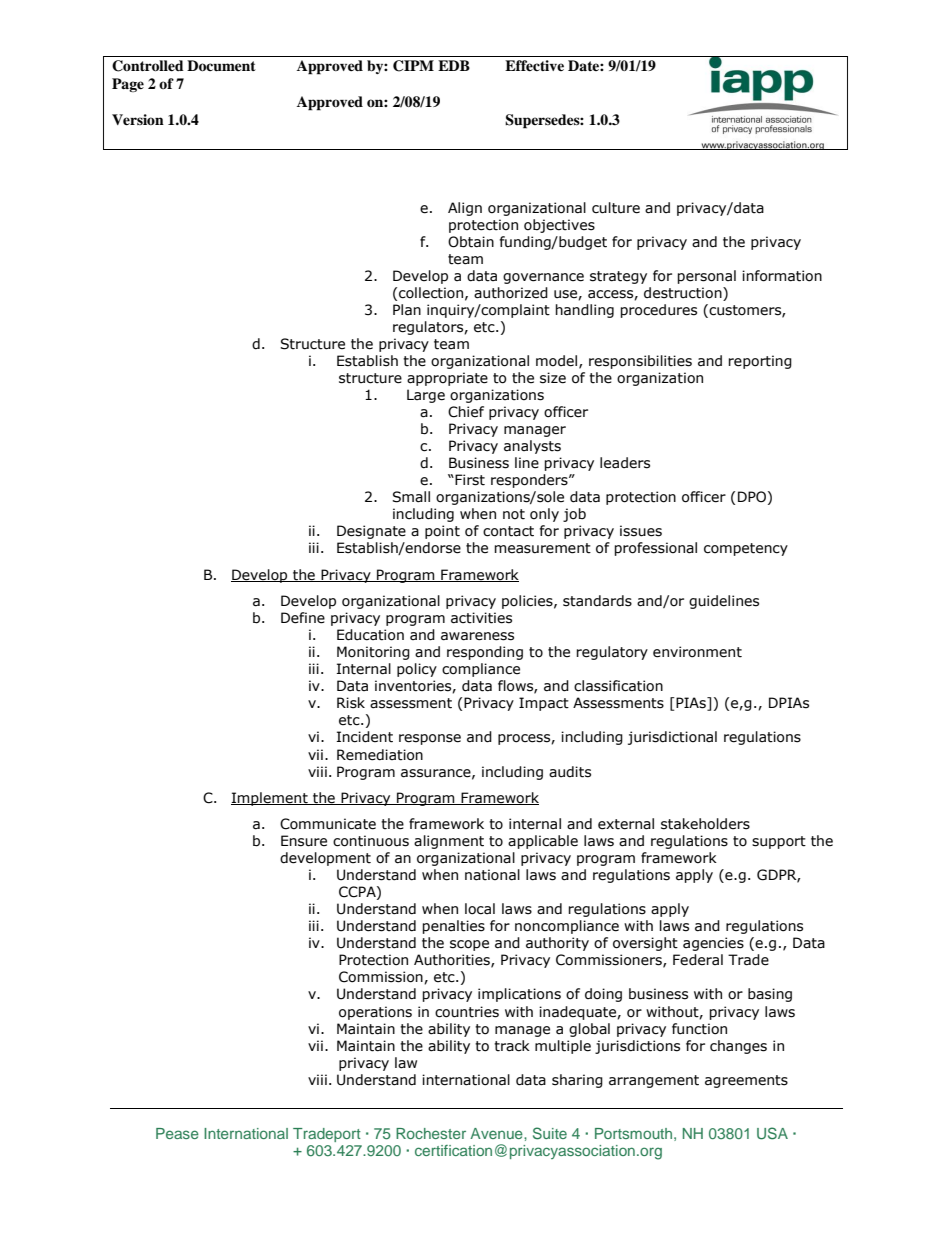 This screenshot has width=952, height=1233. I want to click on environment, so click(697, 652).
